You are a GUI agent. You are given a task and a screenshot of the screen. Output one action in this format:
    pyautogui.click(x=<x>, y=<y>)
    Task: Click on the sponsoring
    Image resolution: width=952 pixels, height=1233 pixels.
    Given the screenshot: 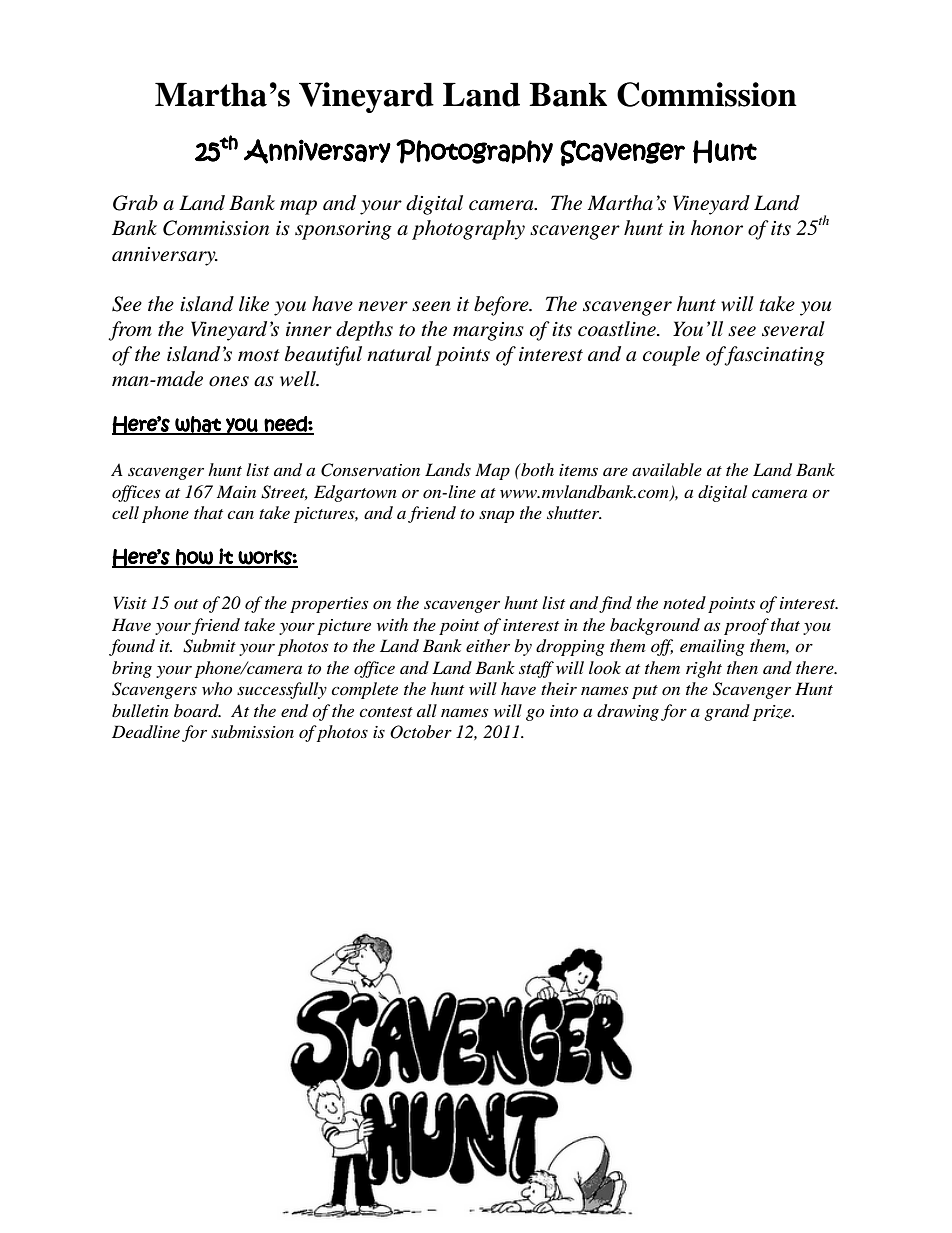 What is the action you would take?
    pyautogui.click(x=343, y=230)
